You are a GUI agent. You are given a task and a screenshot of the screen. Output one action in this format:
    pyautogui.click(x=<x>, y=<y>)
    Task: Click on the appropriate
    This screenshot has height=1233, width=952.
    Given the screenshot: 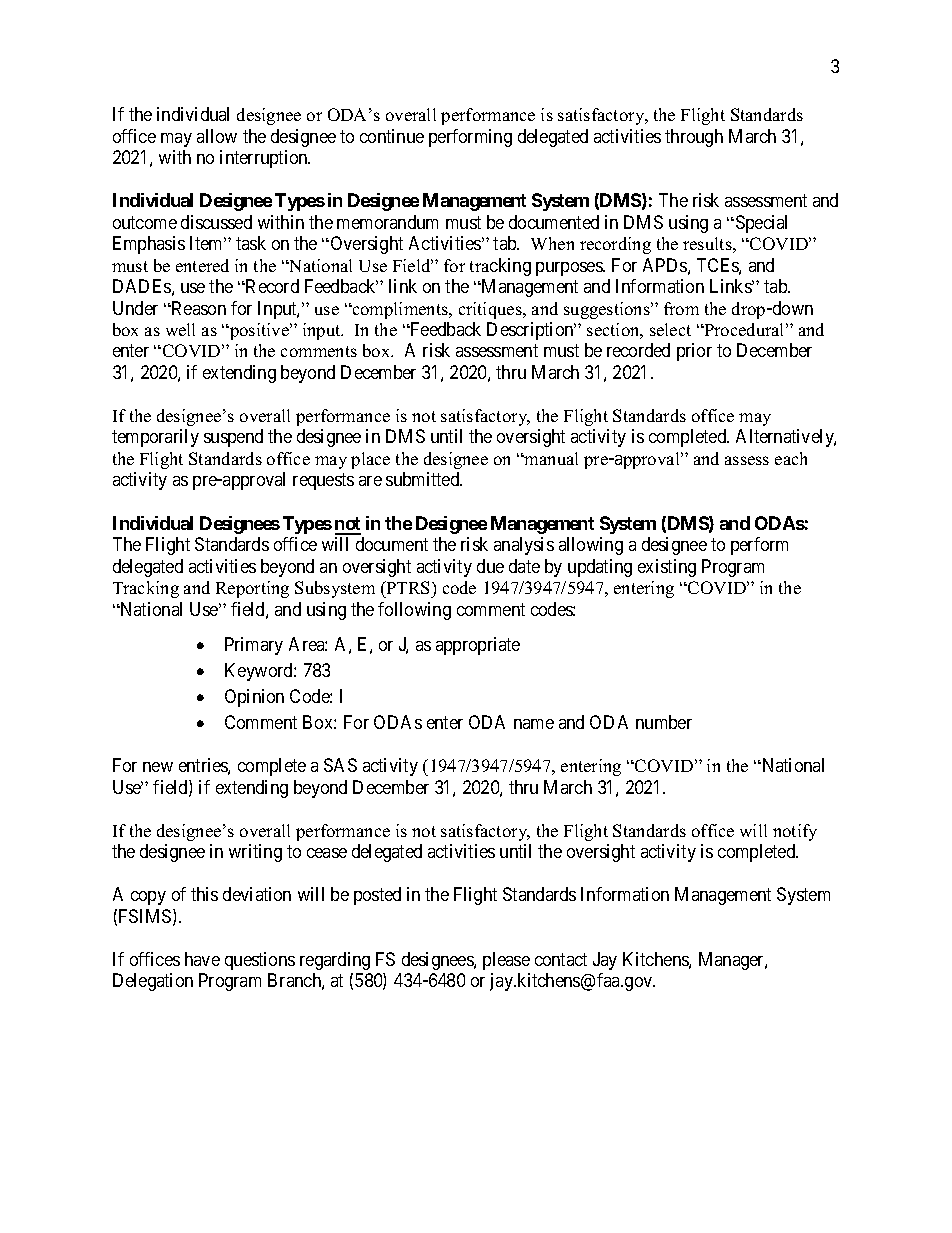 What is the action you would take?
    pyautogui.click(x=478, y=646)
